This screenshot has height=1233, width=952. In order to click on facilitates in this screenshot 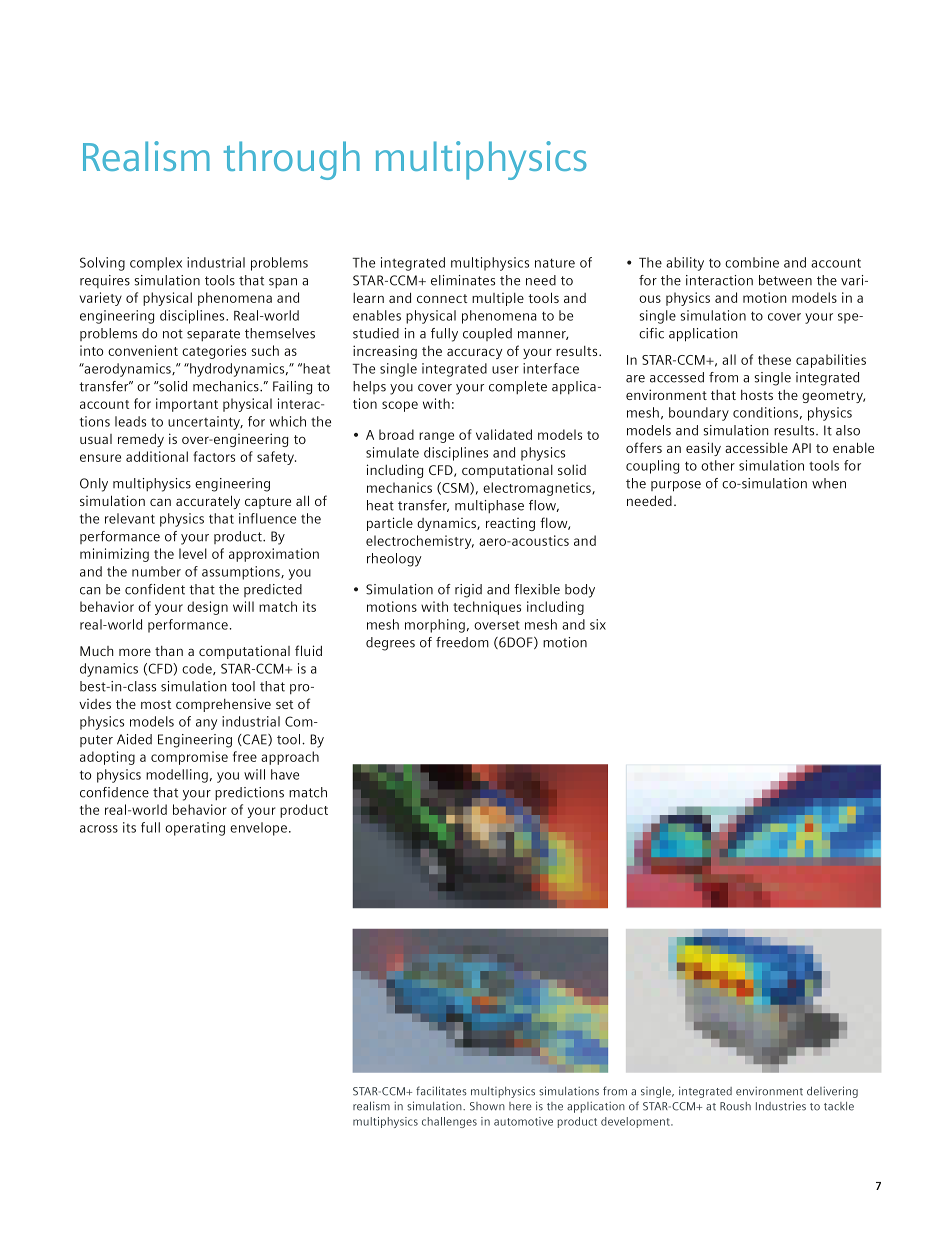, I will do `click(441, 1091)`.
